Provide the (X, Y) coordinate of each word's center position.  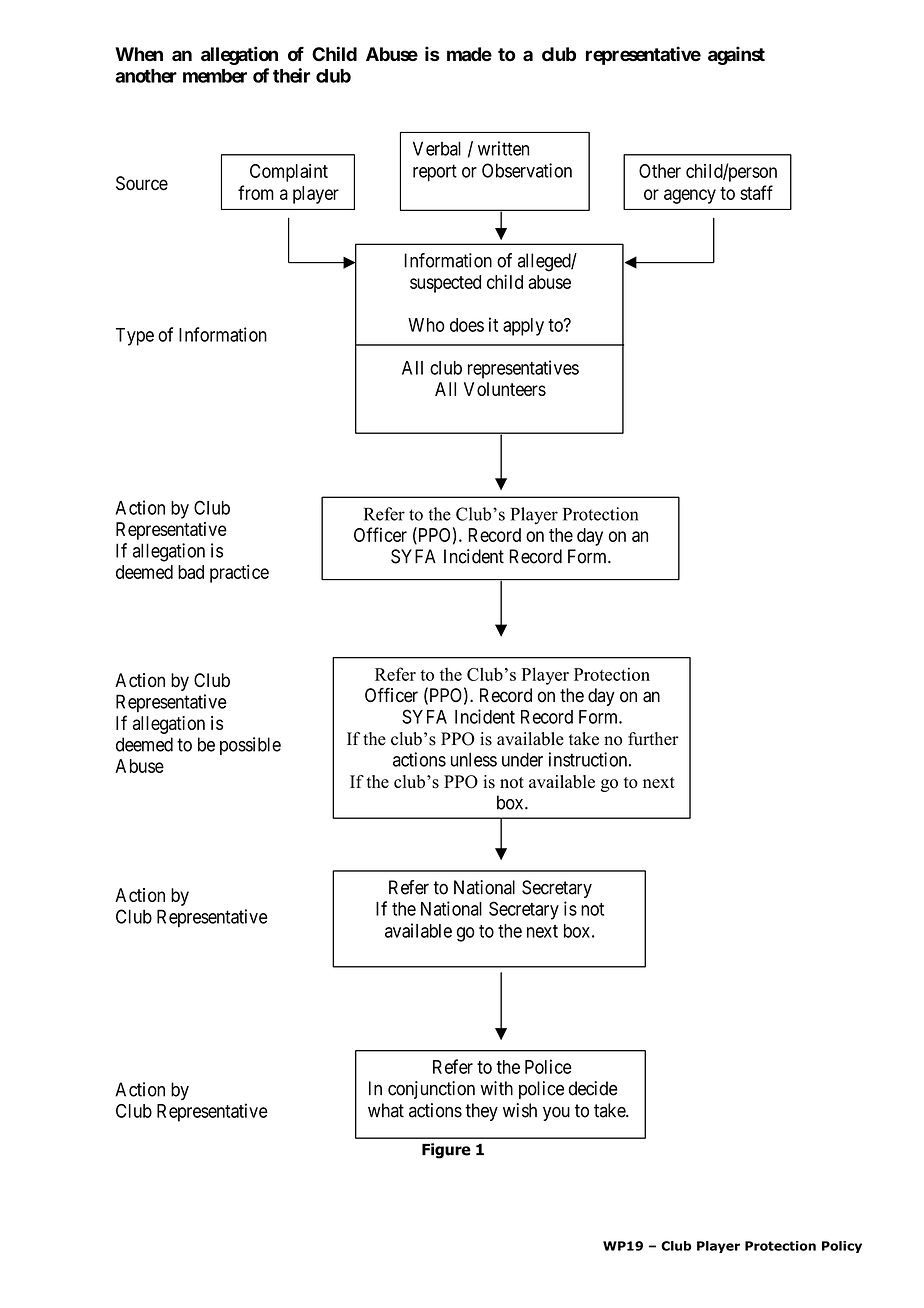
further (653, 739)
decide (593, 1088)
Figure (446, 1151)
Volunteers (505, 389)
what (386, 1110)
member (215, 76)
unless (474, 759)
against (736, 55)
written (503, 148)
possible (250, 746)
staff (756, 192)
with (497, 1088)
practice (239, 573)
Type (135, 337)
